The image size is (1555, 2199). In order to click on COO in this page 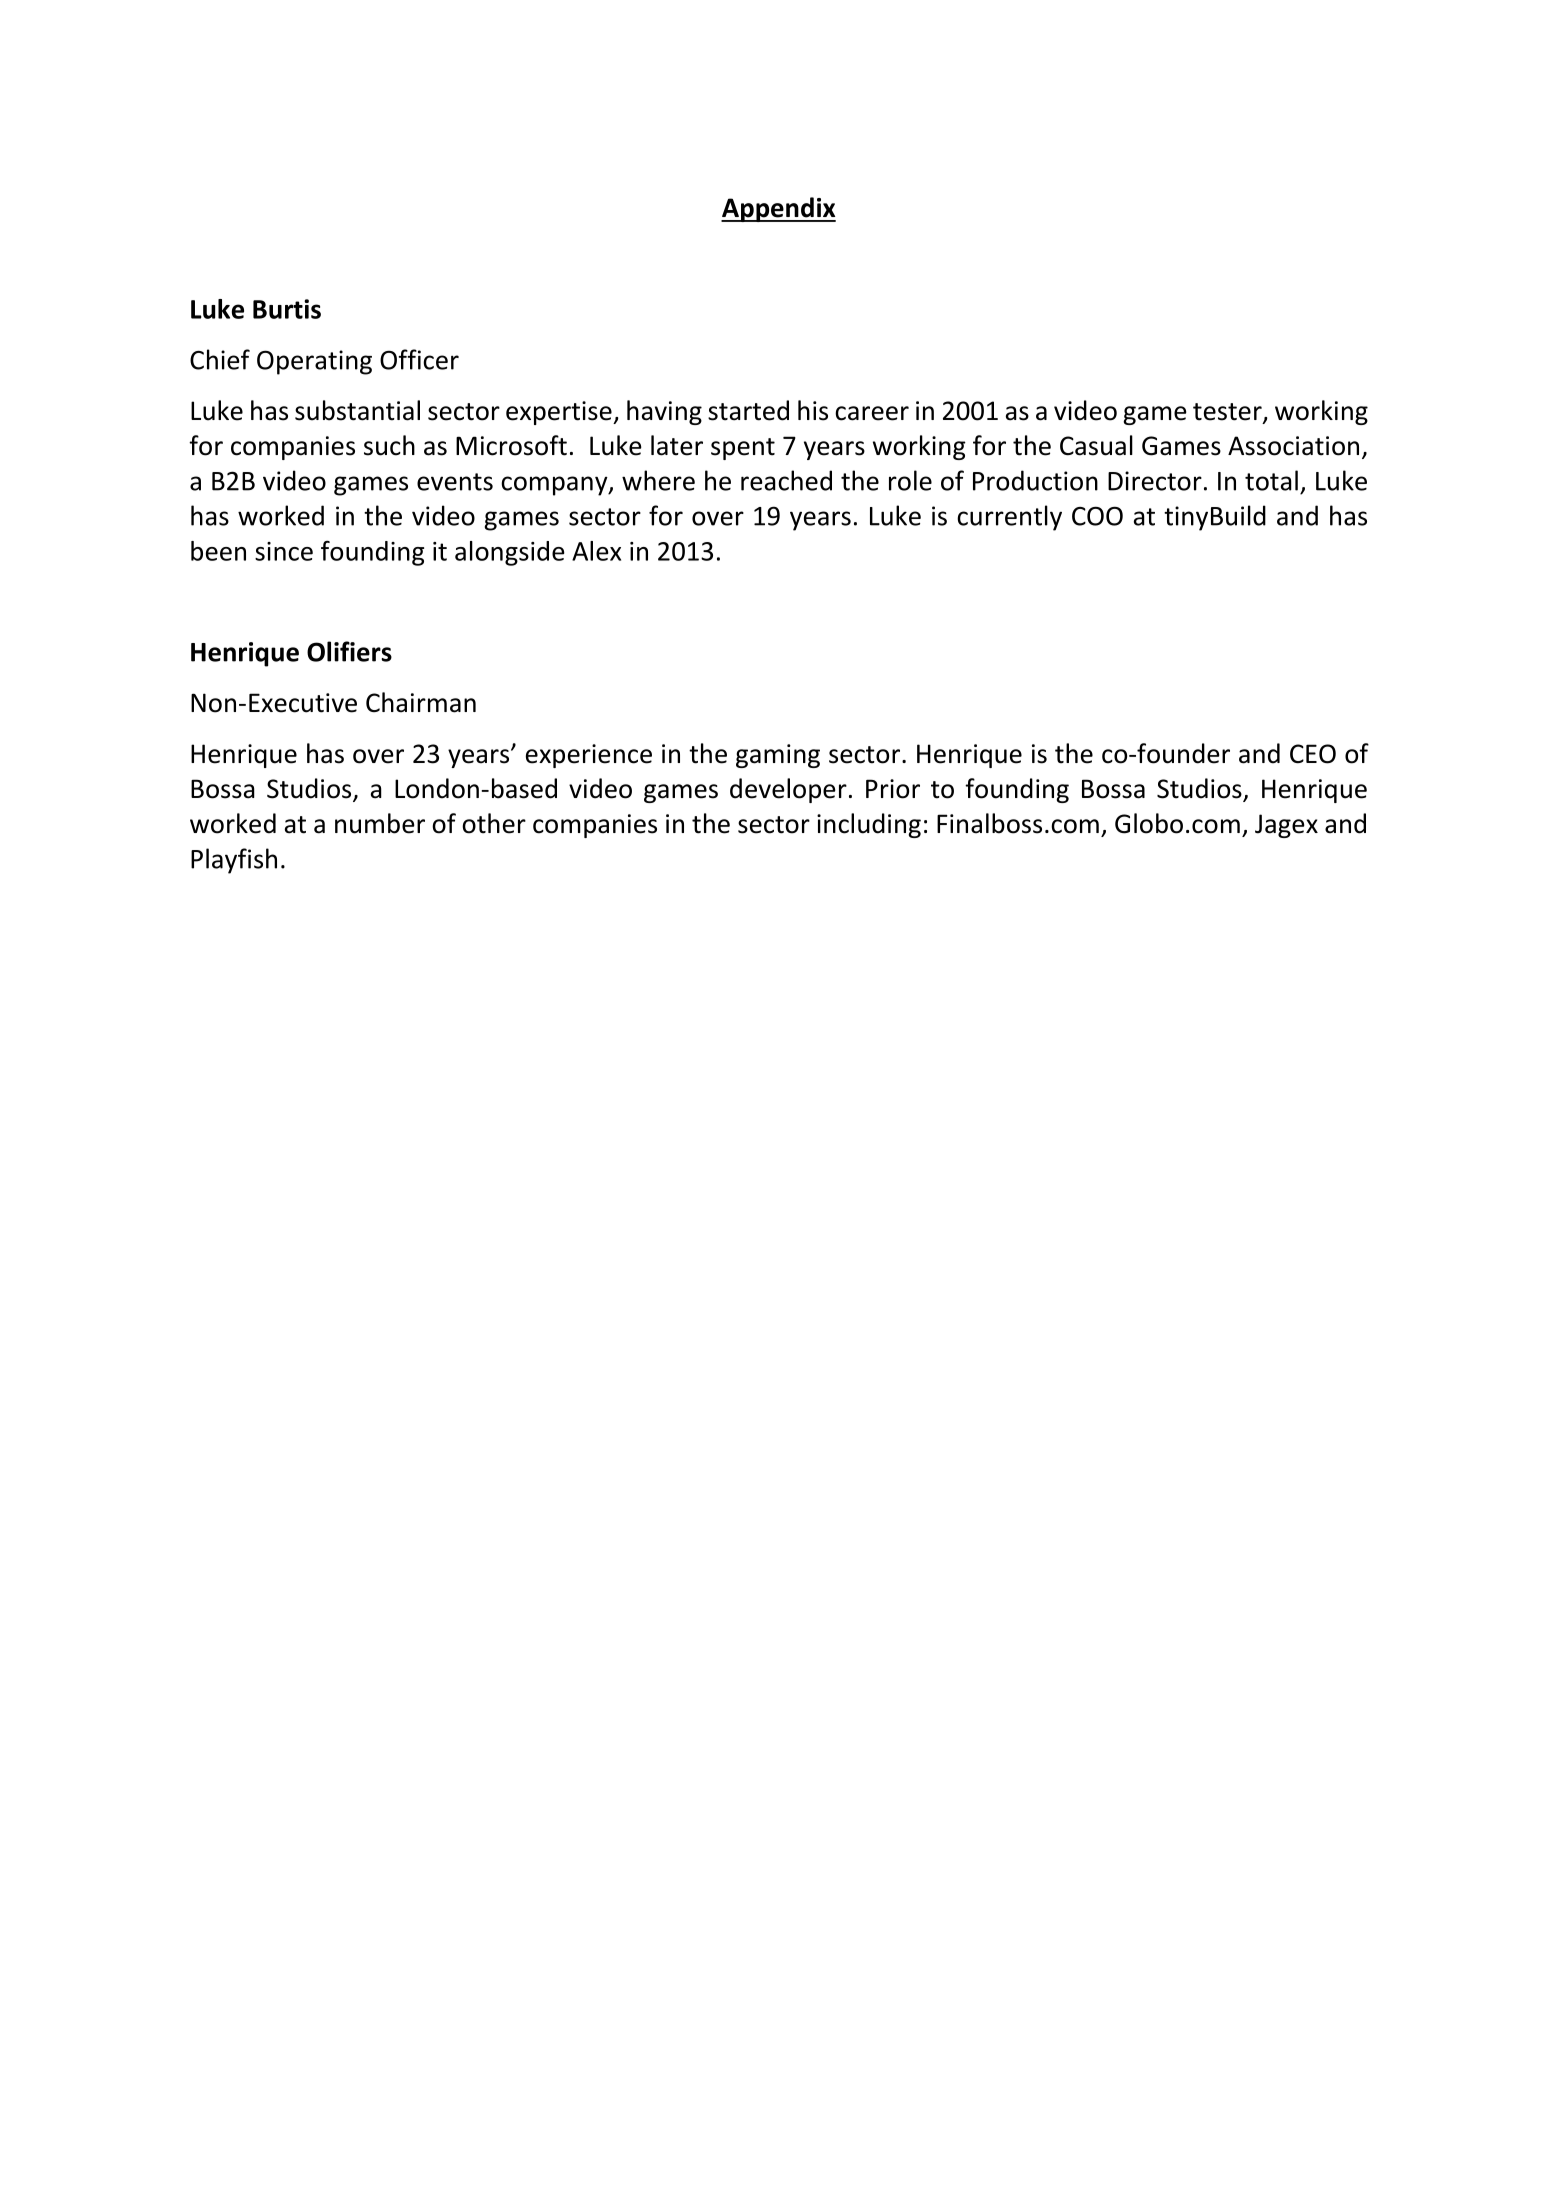, I will do `click(1097, 516)`.
